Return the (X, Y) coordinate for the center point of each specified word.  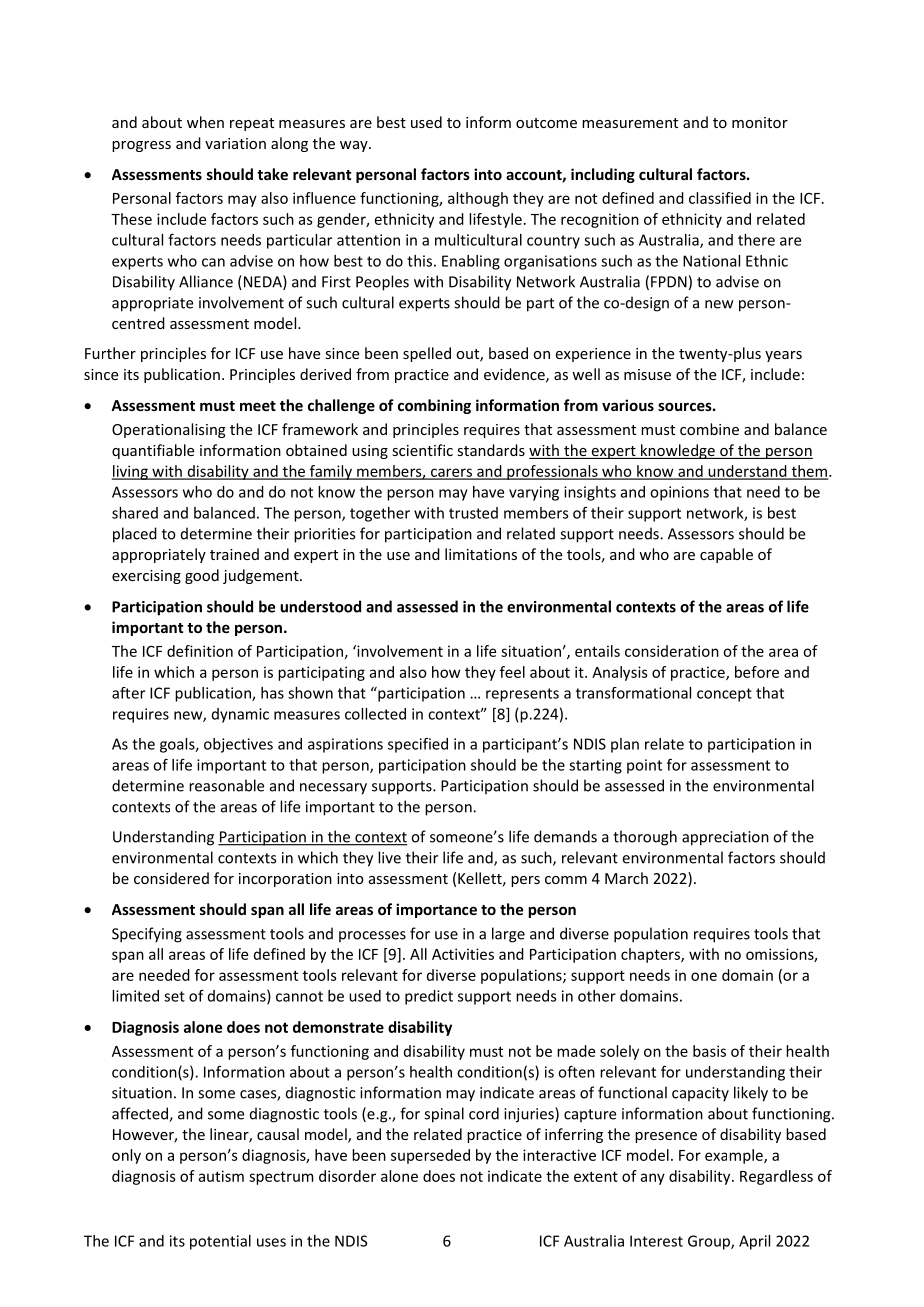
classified (720, 198)
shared (135, 513)
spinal (444, 1115)
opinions (679, 493)
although (478, 199)
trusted (473, 513)
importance (436, 910)
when (205, 122)
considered (171, 878)
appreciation (725, 838)
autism (221, 1176)
